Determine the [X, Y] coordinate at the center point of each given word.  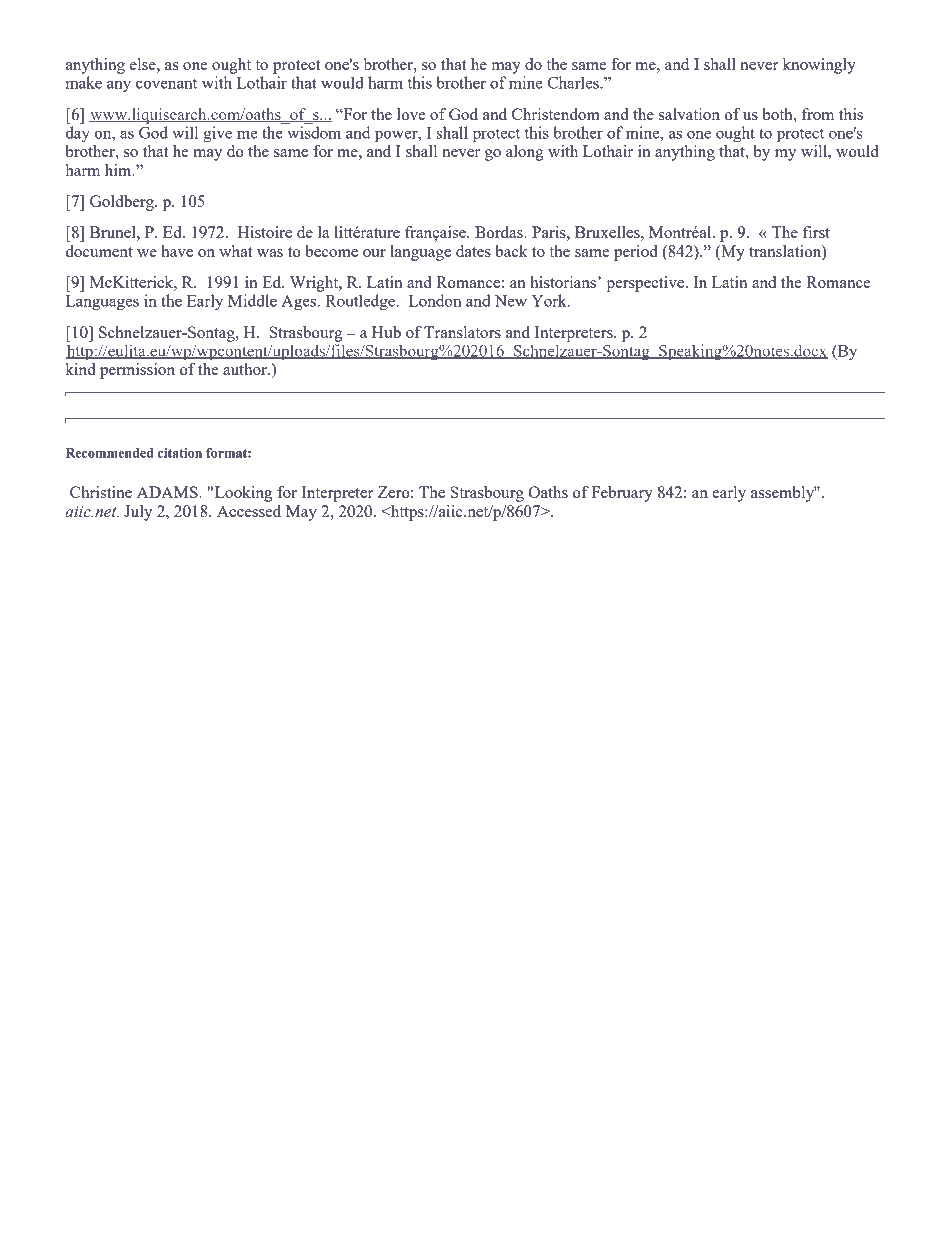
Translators [462, 332]
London [435, 300]
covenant [166, 84]
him [119, 170]
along [525, 153]
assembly [784, 494]
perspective [646, 284]
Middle [252, 300]
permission [137, 371]
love [411, 114]
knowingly [819, 66]
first [816, 232]
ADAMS [168, 492]
